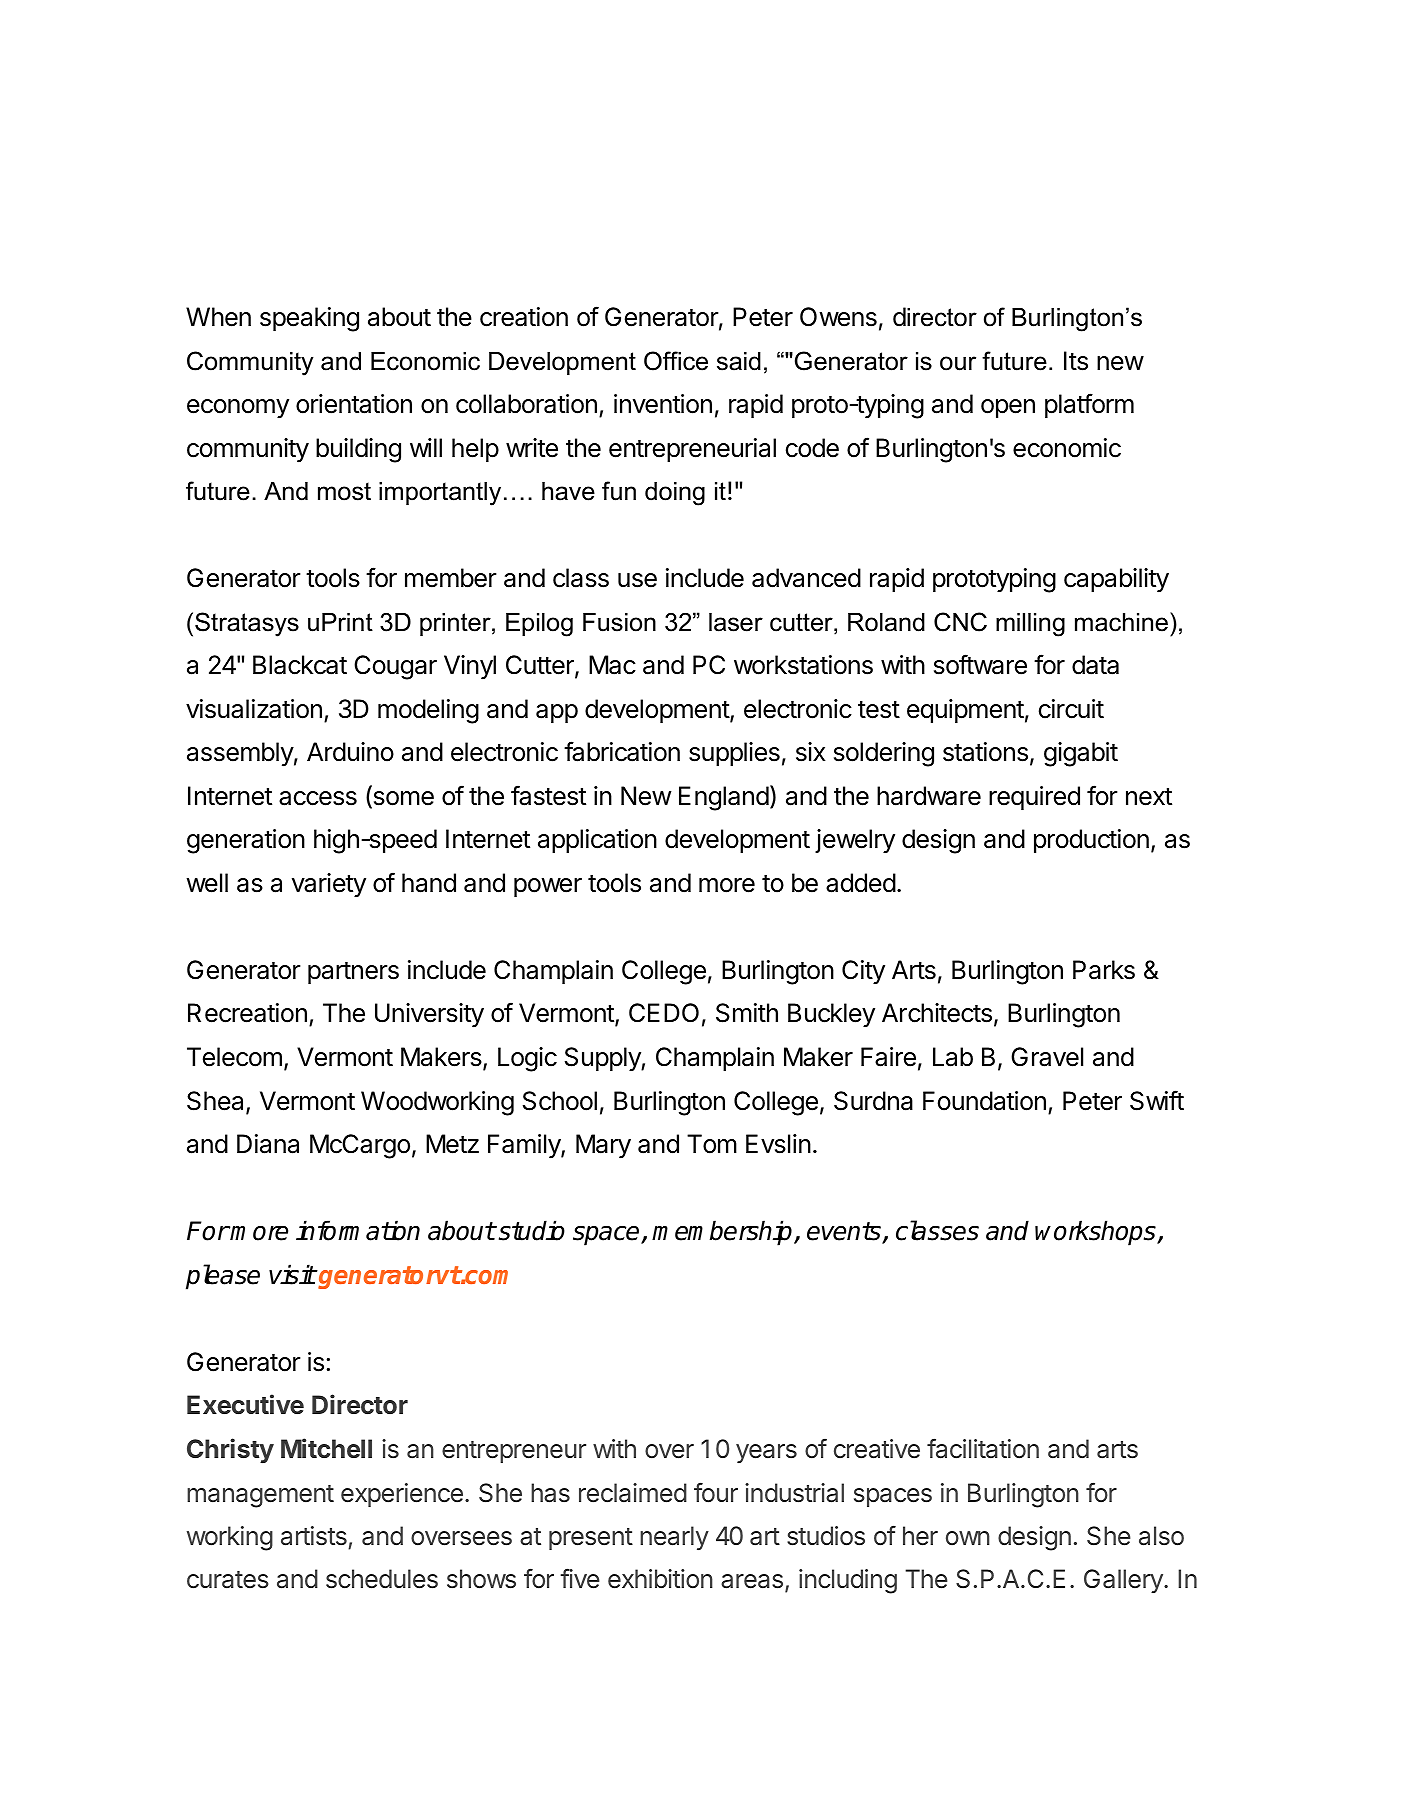 This screenshot has width=1404, height=1817. Describe the element at coordinates (1104, 970) in the screenshot. I see `Parks` at that location.
